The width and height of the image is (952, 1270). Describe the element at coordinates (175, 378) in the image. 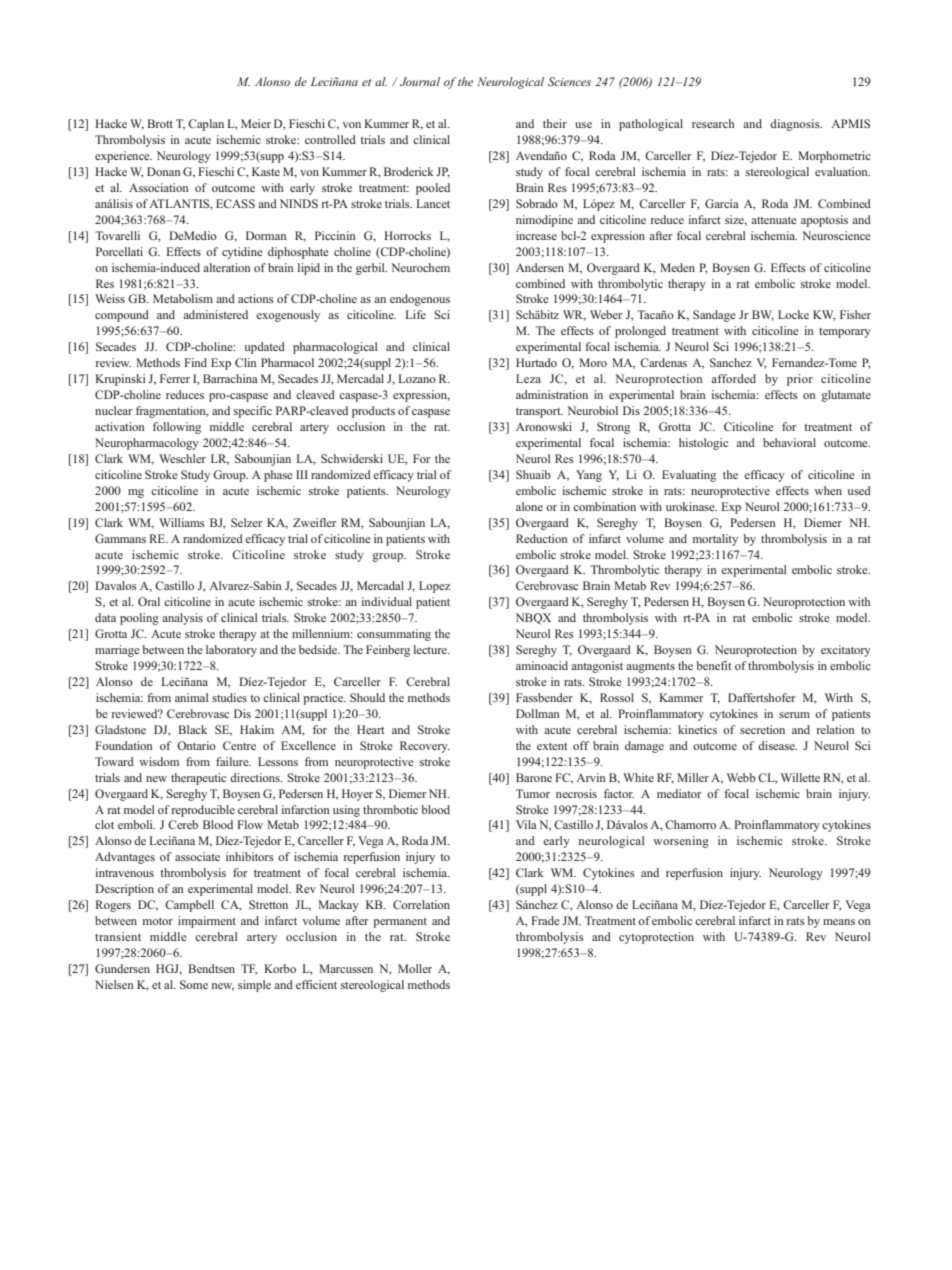

I see `Ferrer` at that location.
